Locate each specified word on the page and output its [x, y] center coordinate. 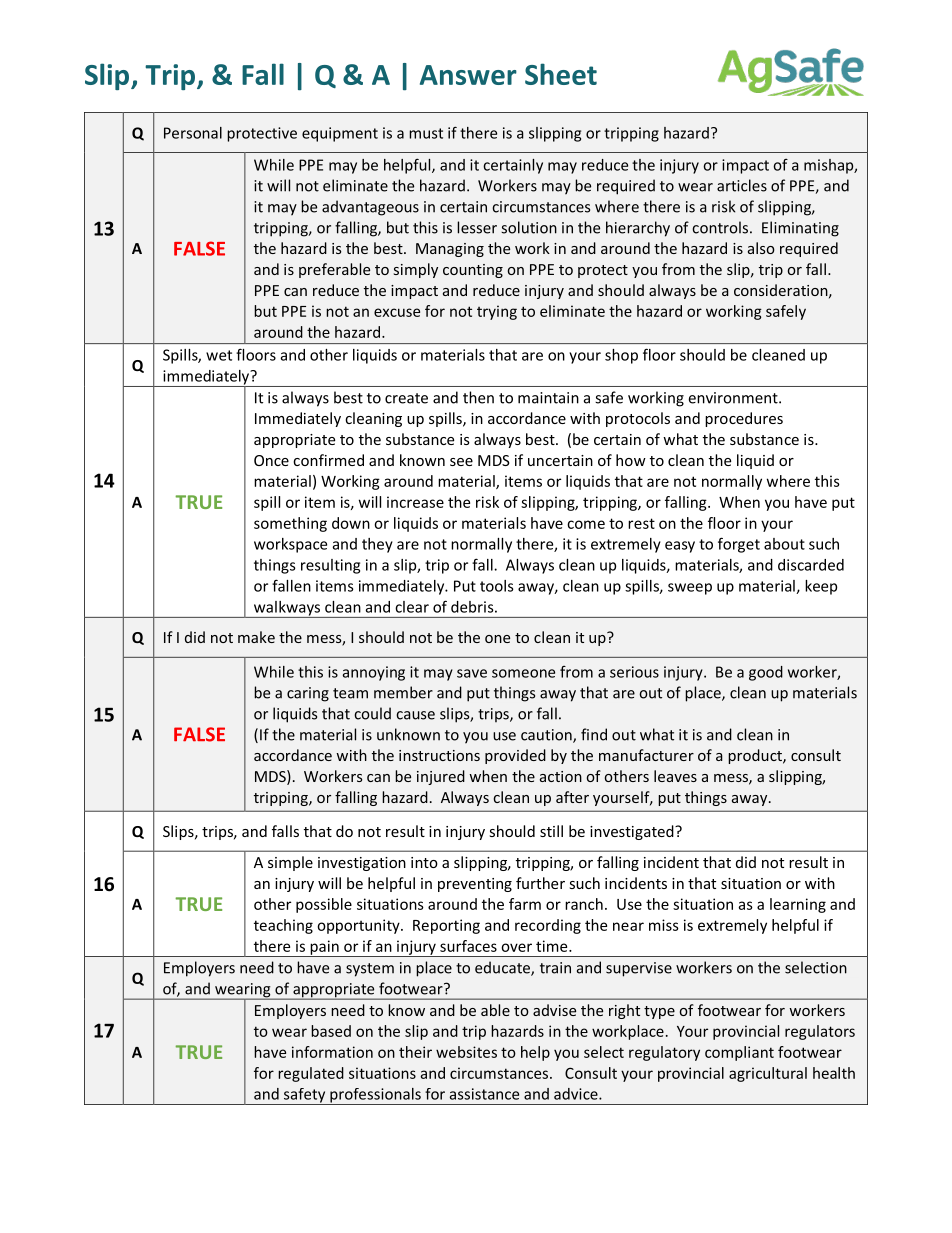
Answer [468, 75]
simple [290, 863]
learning [798, 905]
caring [308, 694]
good [766, 673]
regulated [311, 1074]
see [461, 462]
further [540, 883]
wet [219, 355]
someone [523, 673]
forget [739, 545]
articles [742, 185]
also [761, 248]
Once [271, 460]
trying [497, 312]
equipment [340, 134]
